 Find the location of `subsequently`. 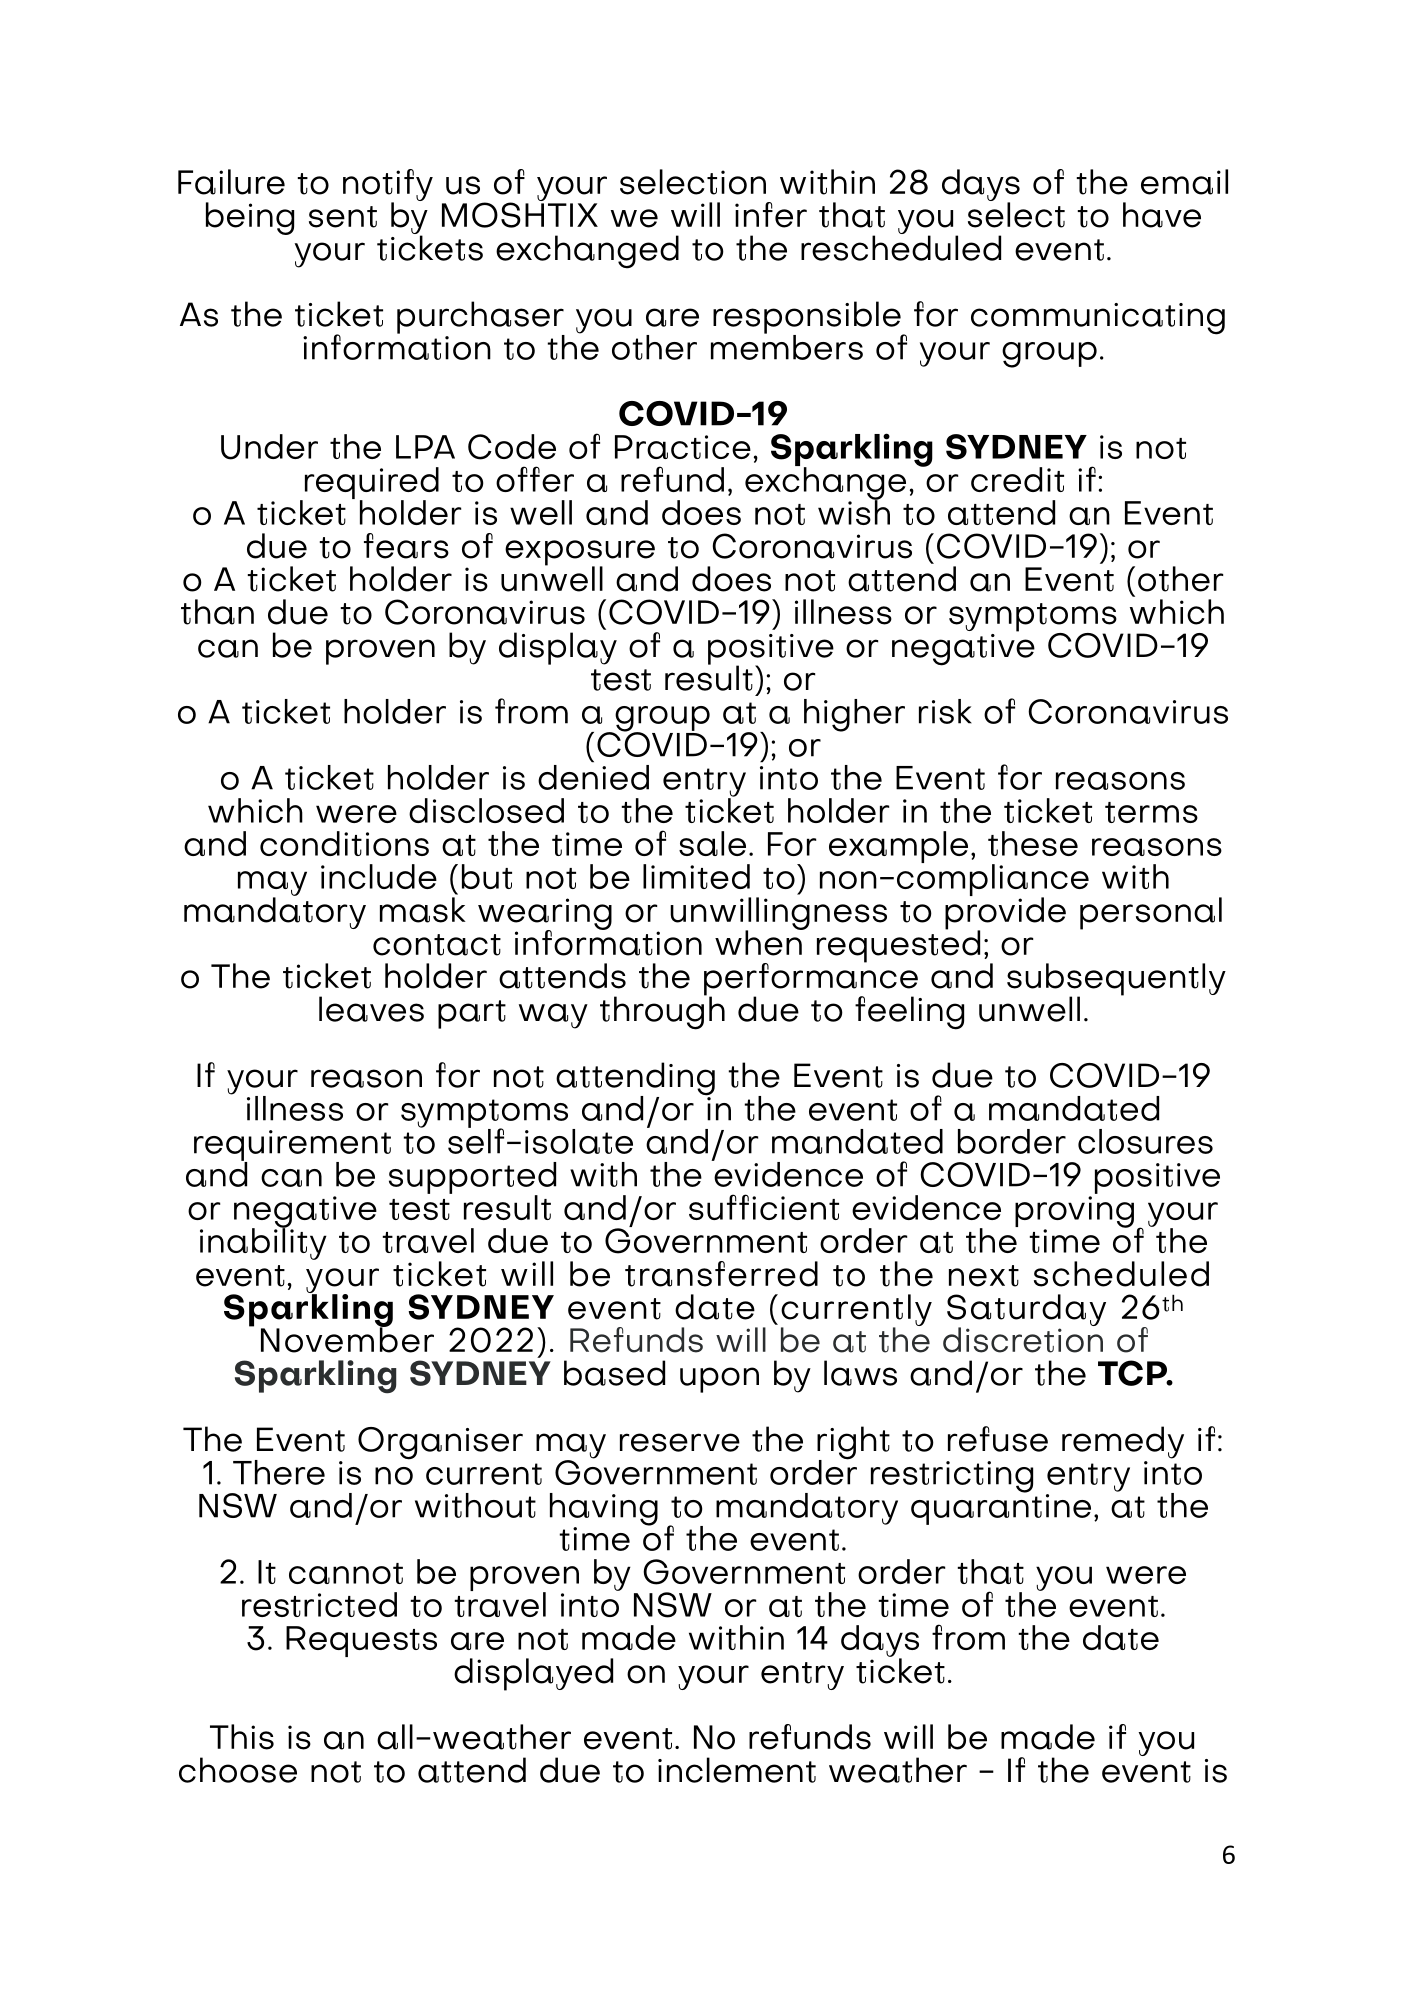

subsequently is located at coordinates (1116, 980).
